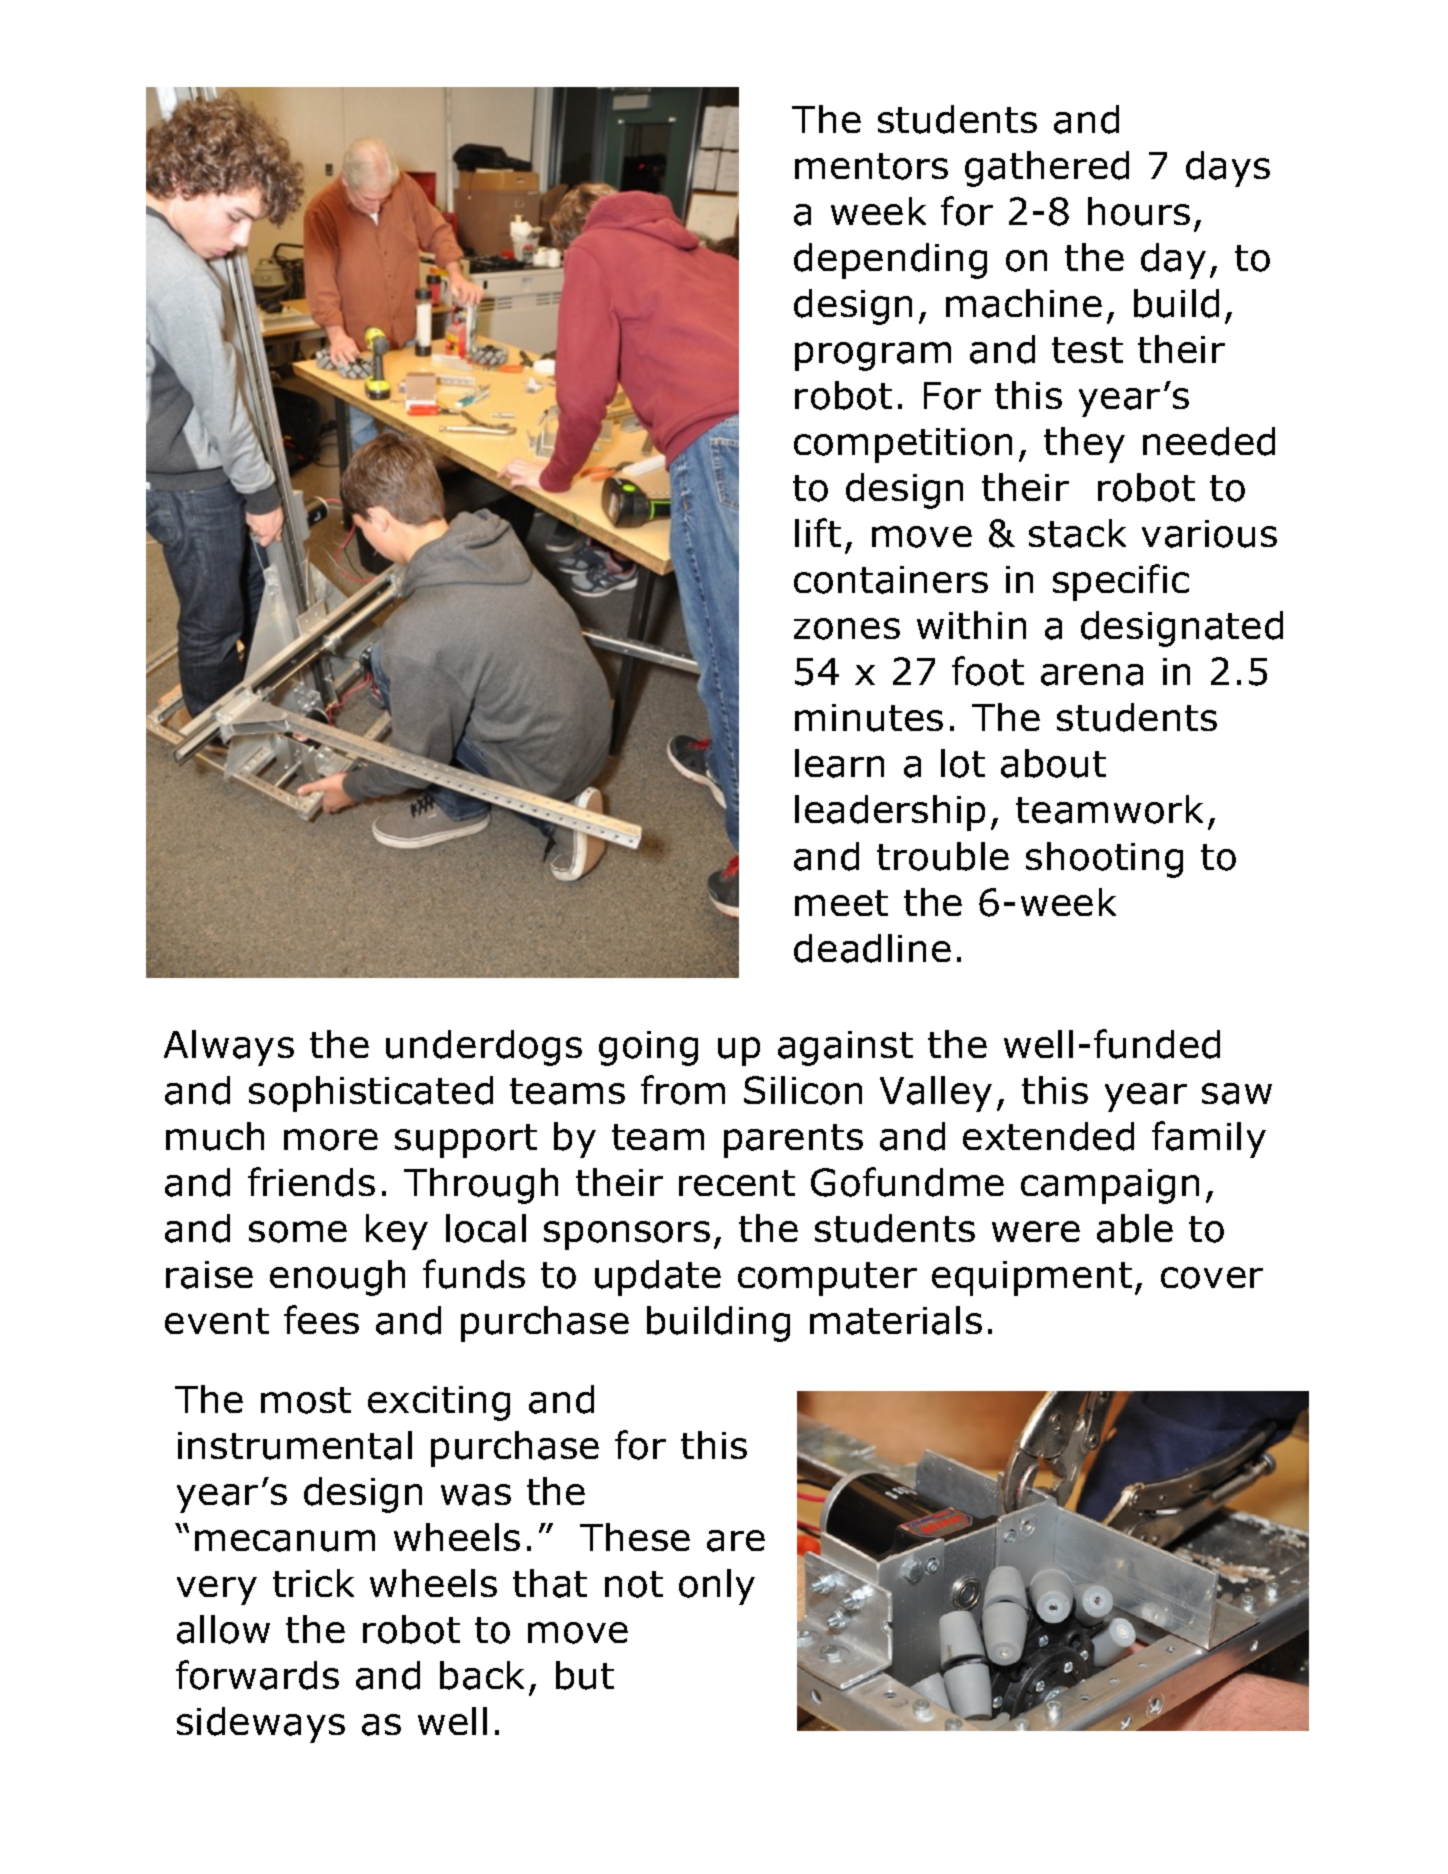 The height and width of the screenshot is (1874, 1448). I want to click on Always, so click(229, 1048).
